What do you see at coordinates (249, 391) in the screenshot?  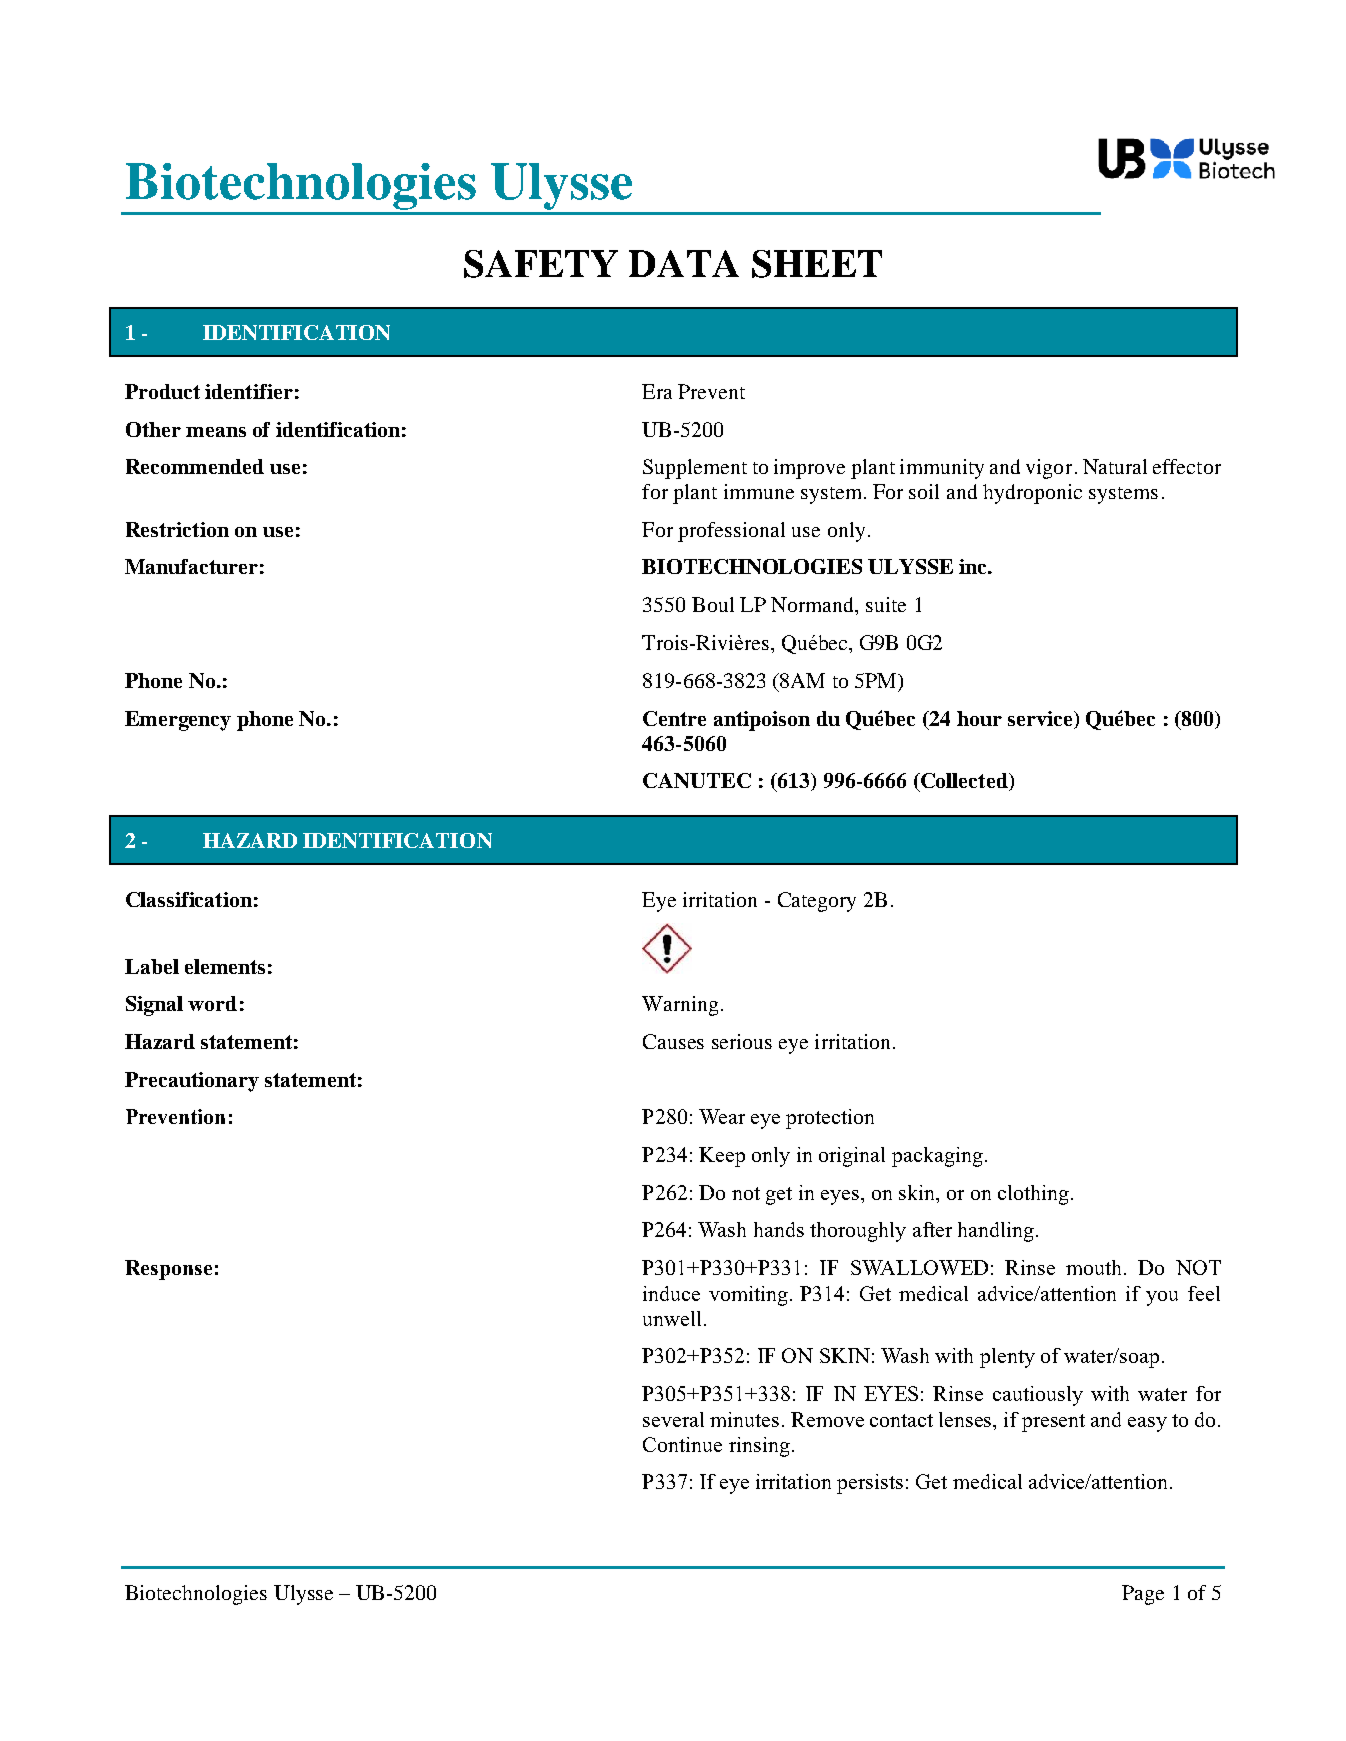 I see `identifier` at bounding box center [249, 391].
